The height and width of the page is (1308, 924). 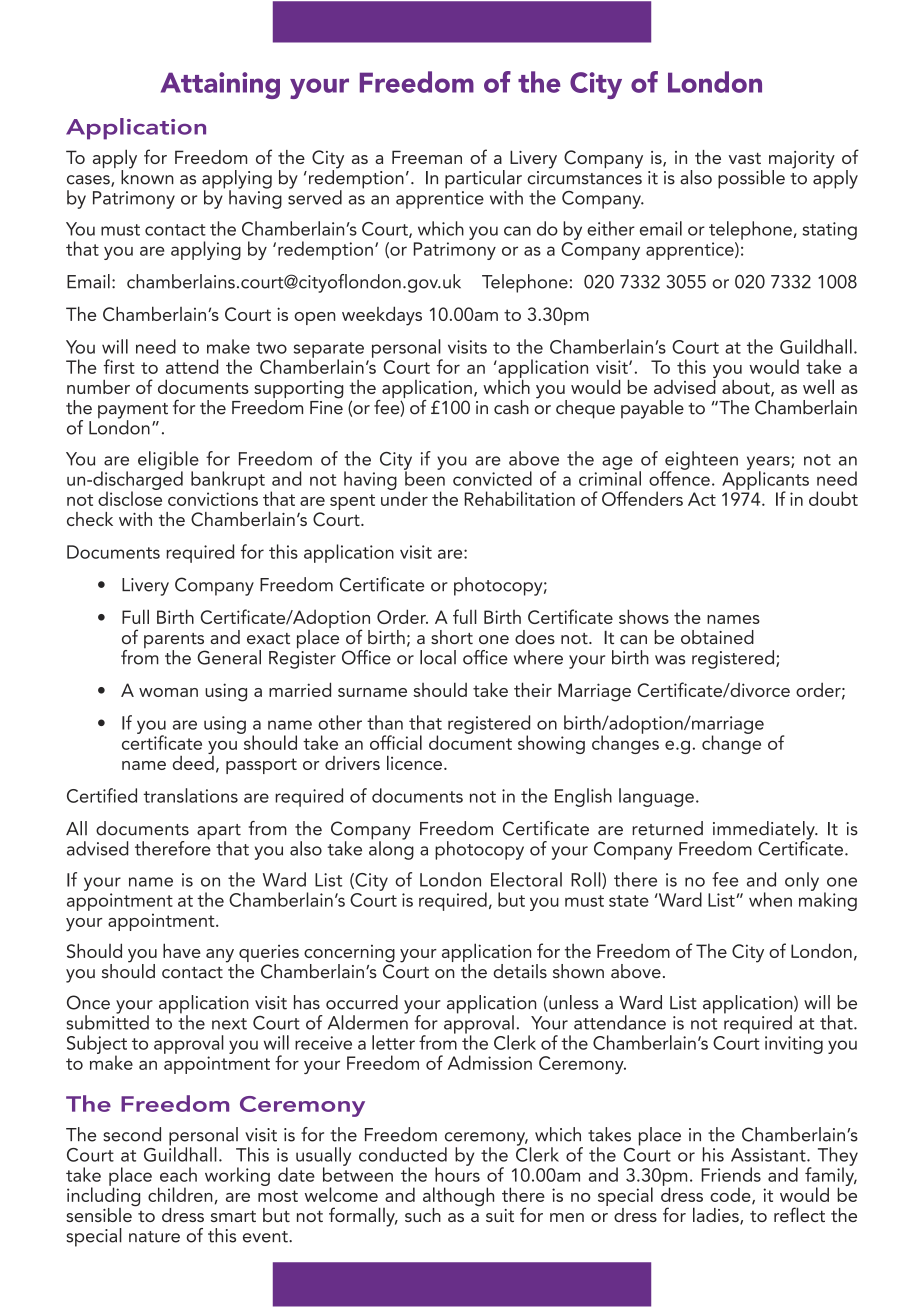 I want to click on immediately, so click(x=765, y=831).
